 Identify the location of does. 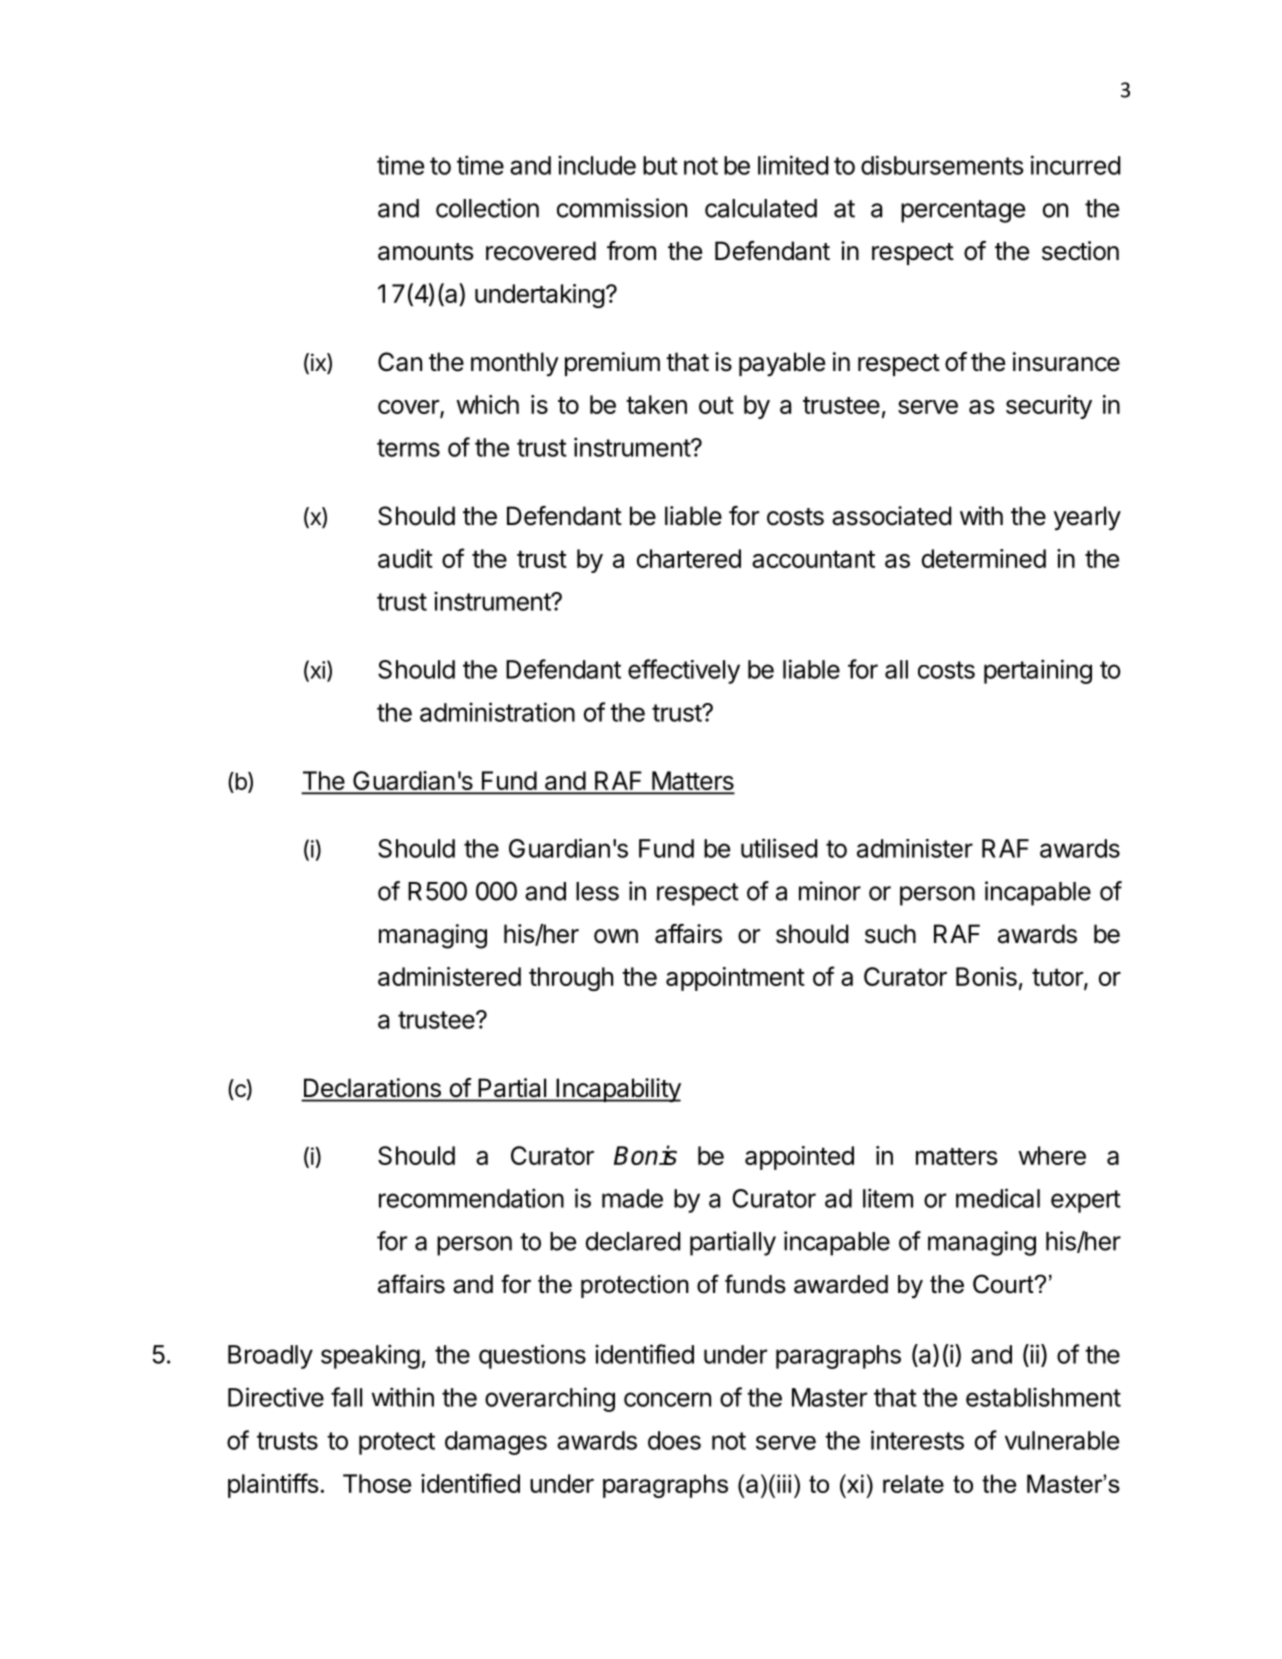
(674, 1440).
